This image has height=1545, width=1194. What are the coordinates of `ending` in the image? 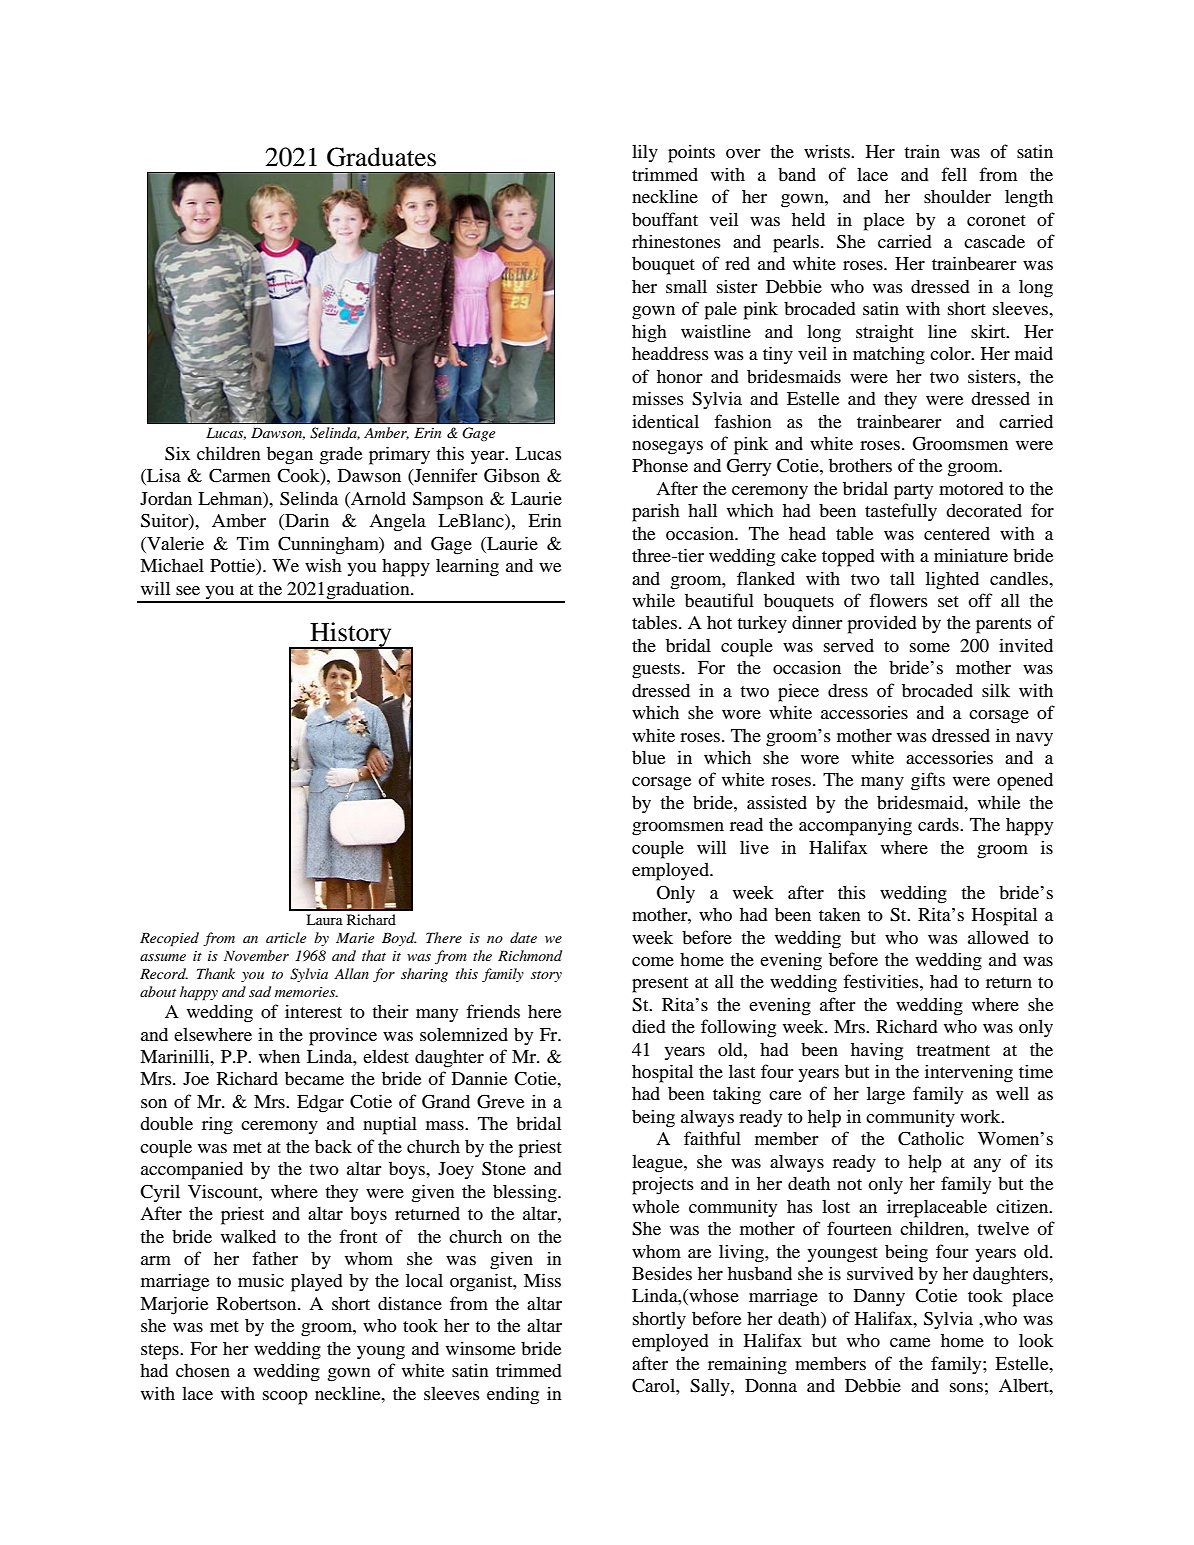 It's located at (513, 1395).
